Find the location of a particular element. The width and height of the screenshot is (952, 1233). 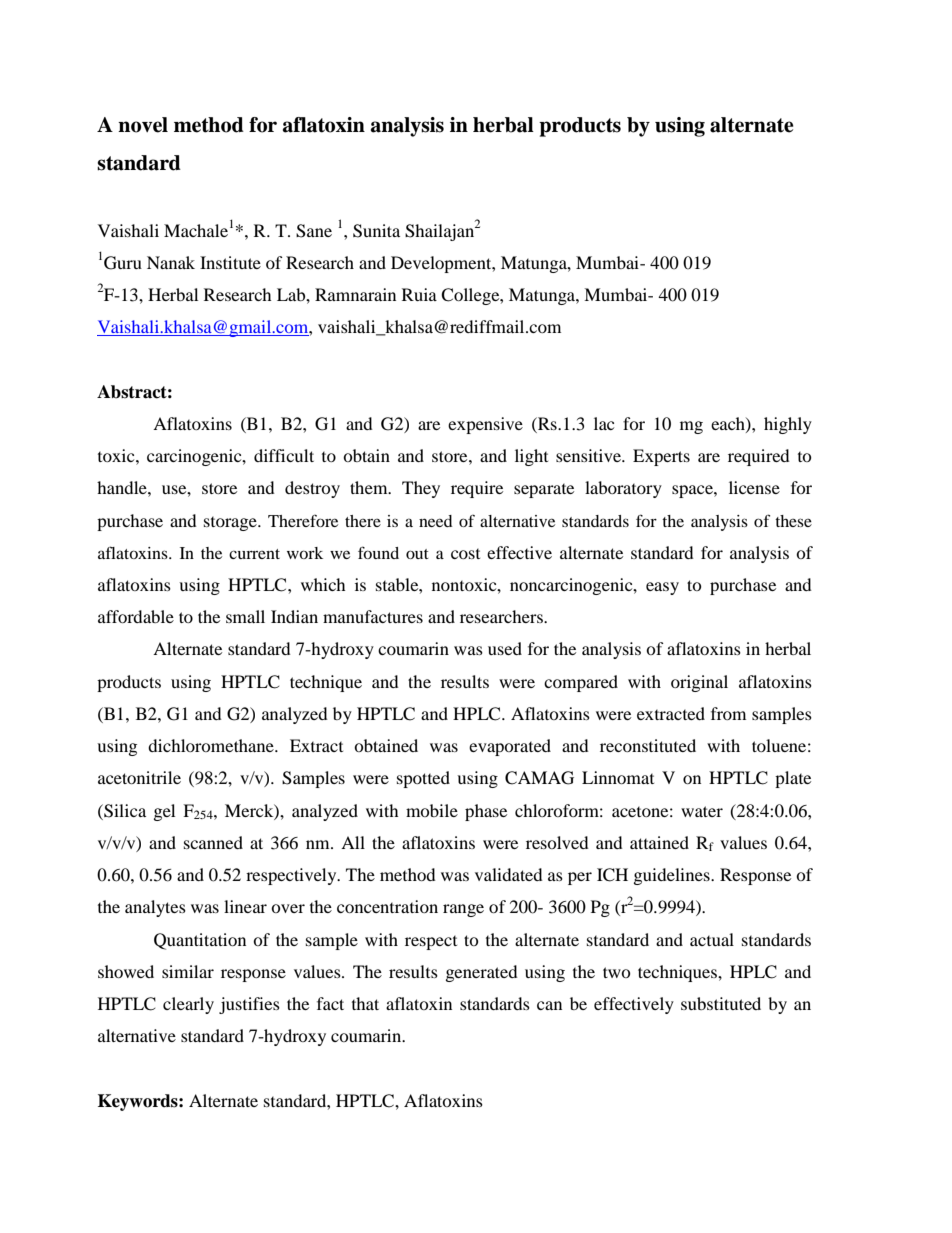

Sunita is located at coordinates (376, 231).
